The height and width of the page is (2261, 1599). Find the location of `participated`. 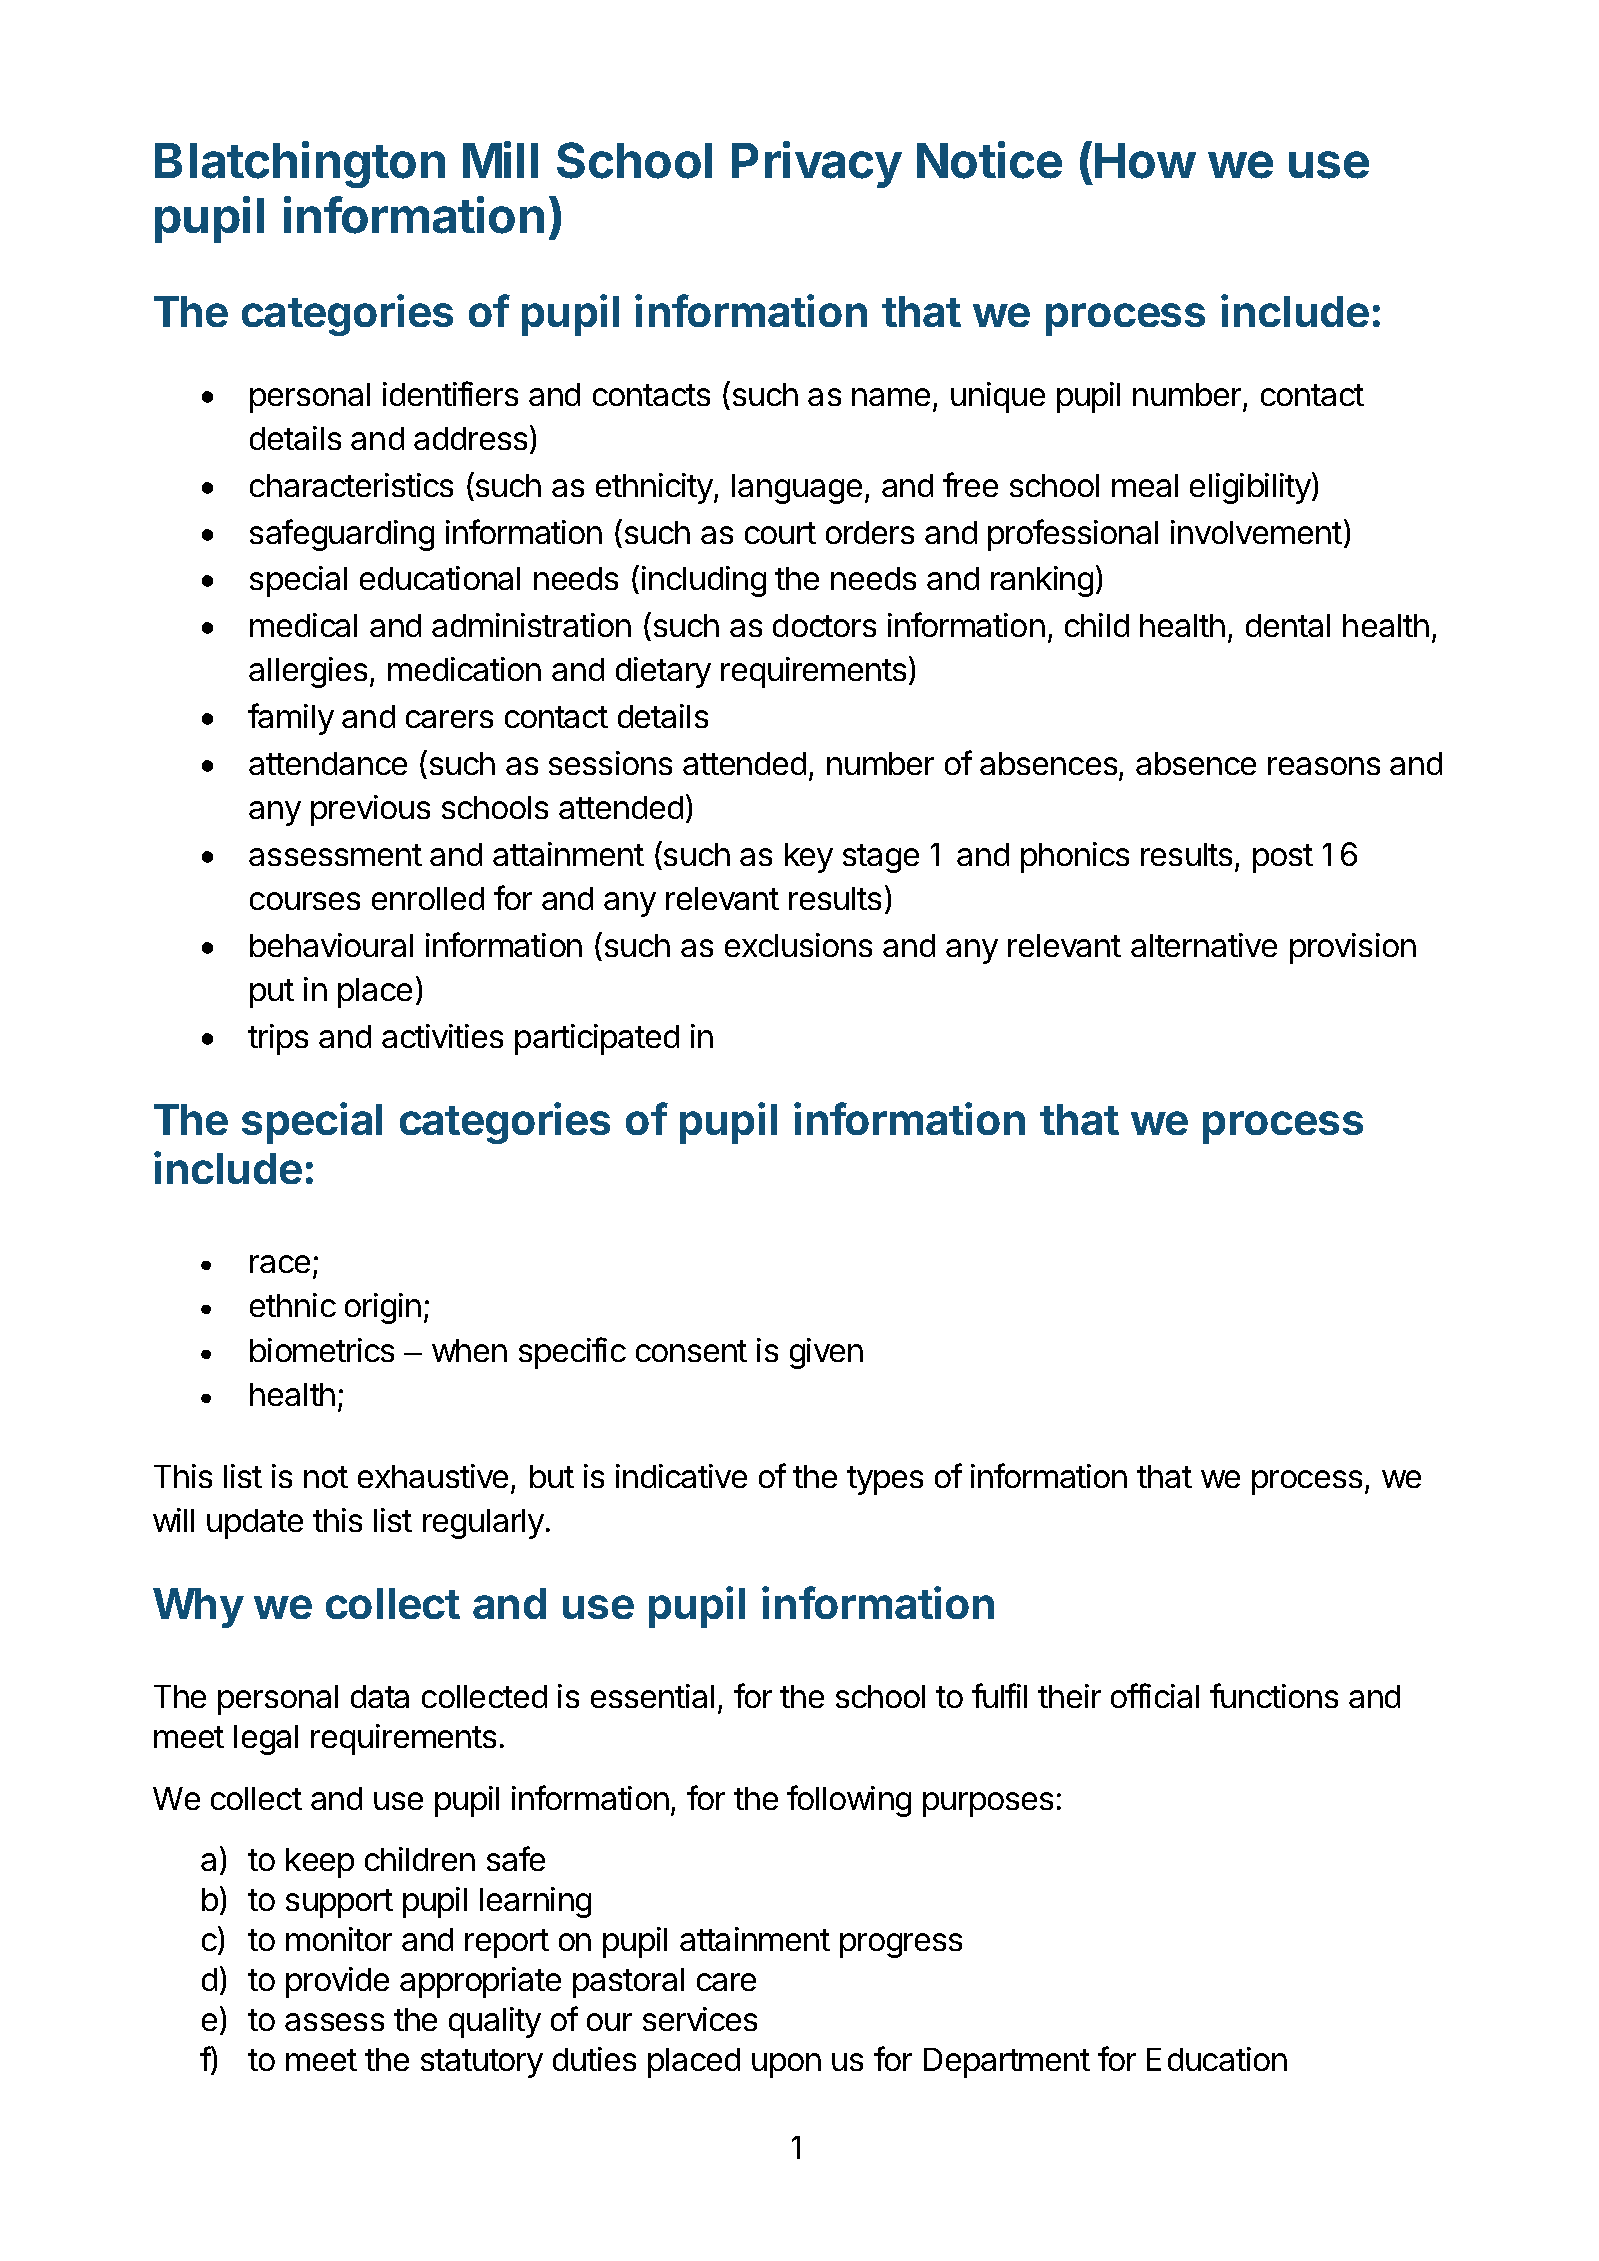

participated is located at coordinates (597, 1039).
